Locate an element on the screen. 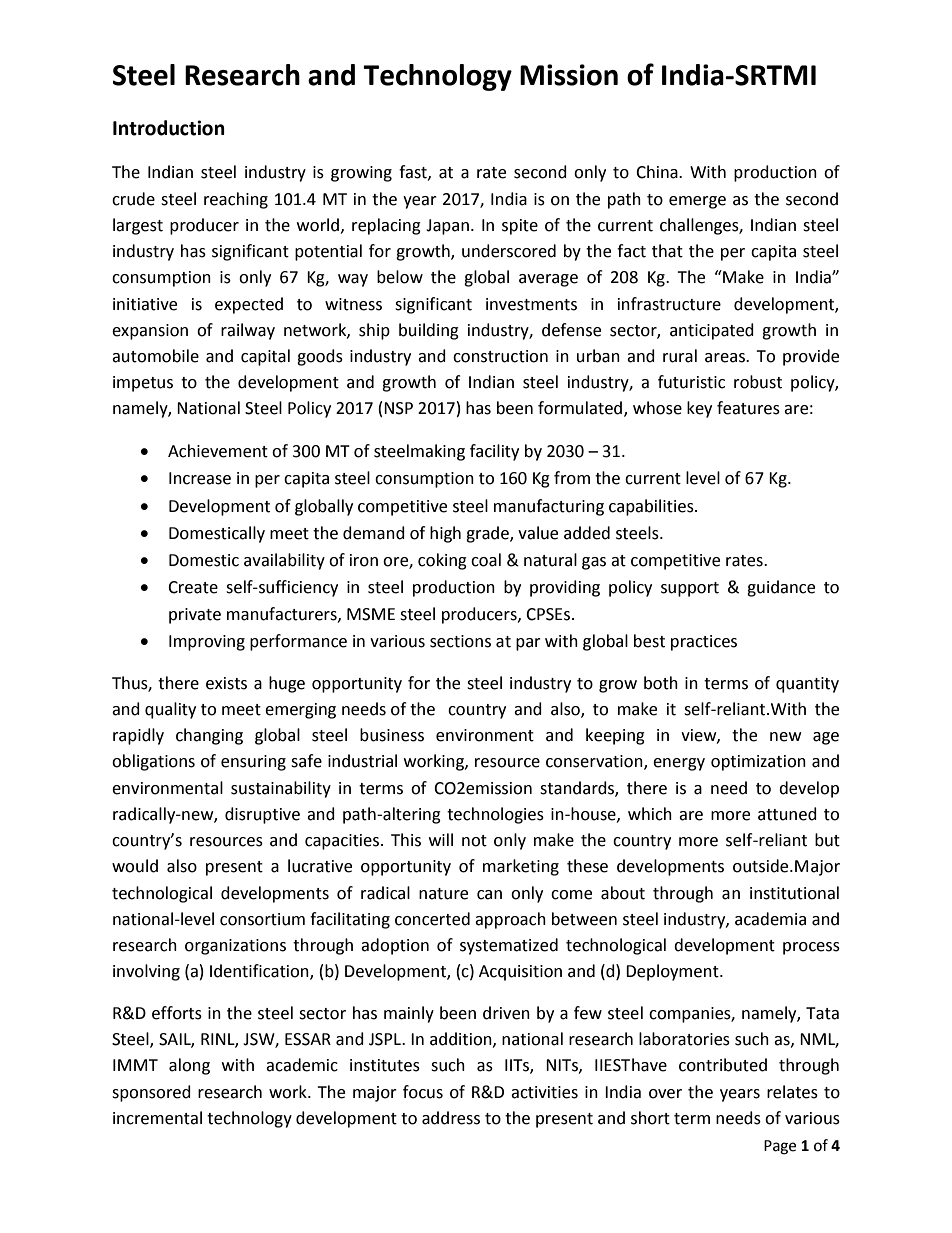 The image size is (952, 1233). Increase is located at coordinates (200, 478).
